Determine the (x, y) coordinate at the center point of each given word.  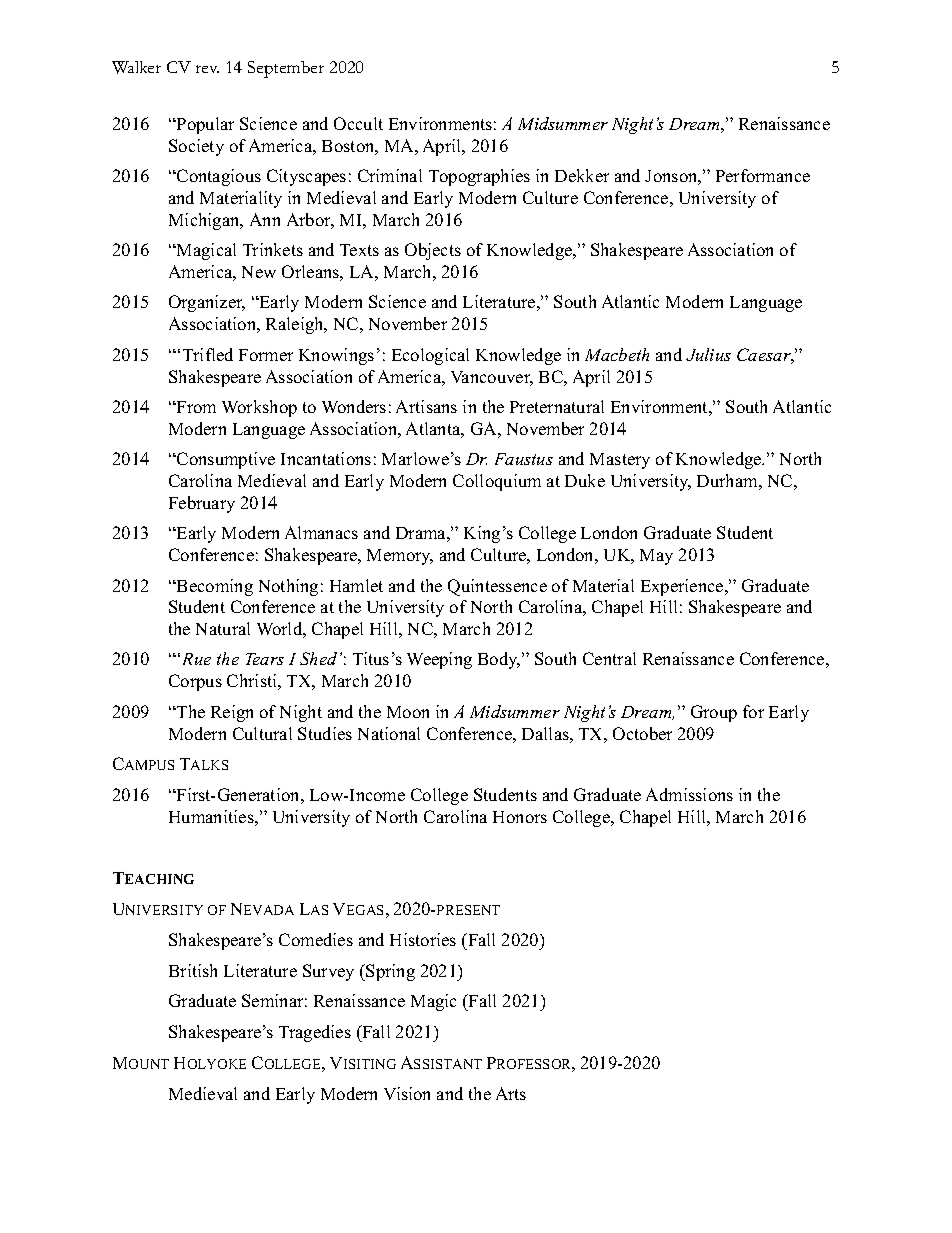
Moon (408, 712)
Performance (763, 175)
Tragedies (315, 1033)
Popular (204, 125)
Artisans (426, 406)
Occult (358, 123)
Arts (511, 1093)
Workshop (259, 408)
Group (714, 713)
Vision (407, 1093)
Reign (232, 713)
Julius (708, 354)
